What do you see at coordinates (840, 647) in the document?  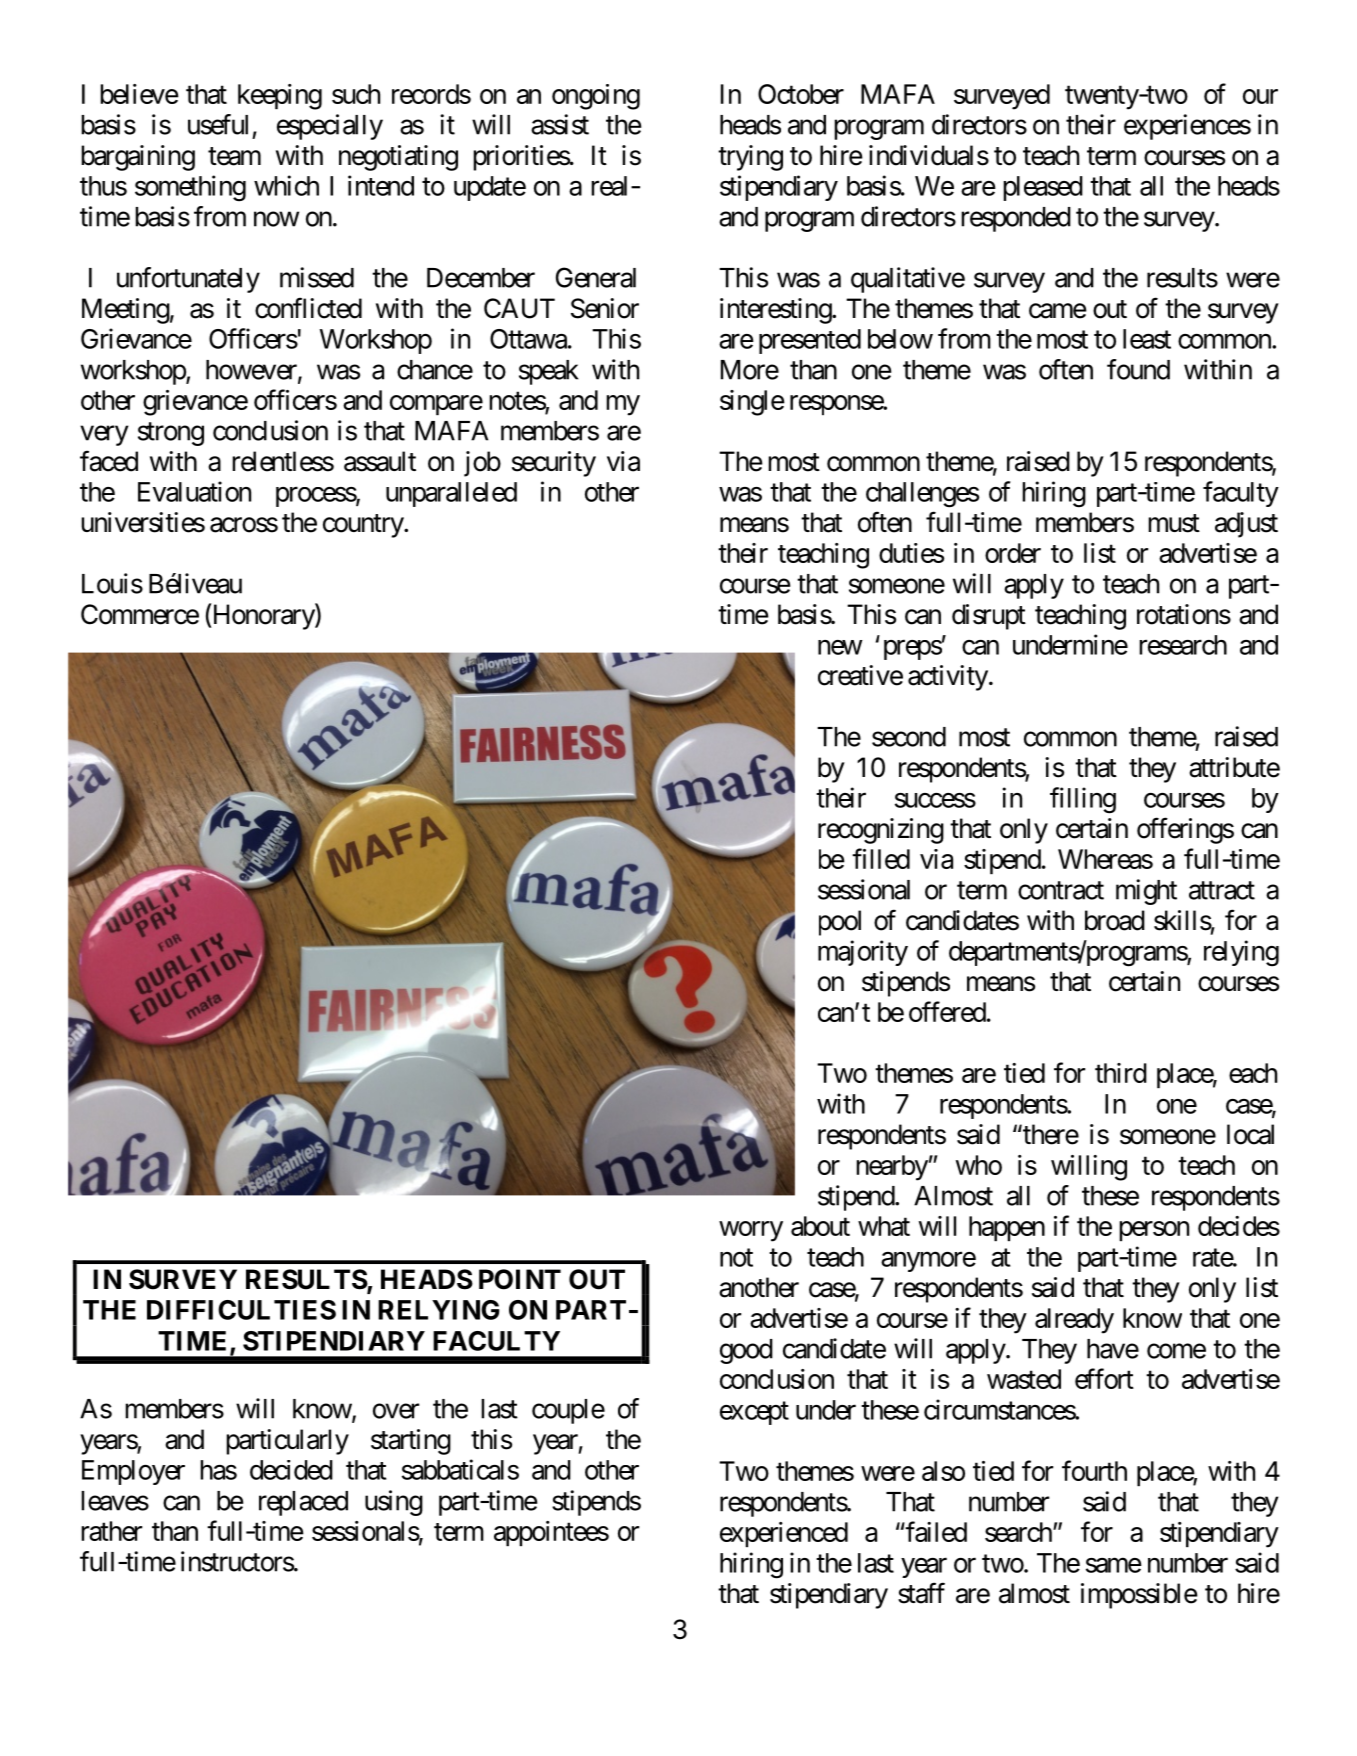 I see `new` at bounding box center [840, 647].
